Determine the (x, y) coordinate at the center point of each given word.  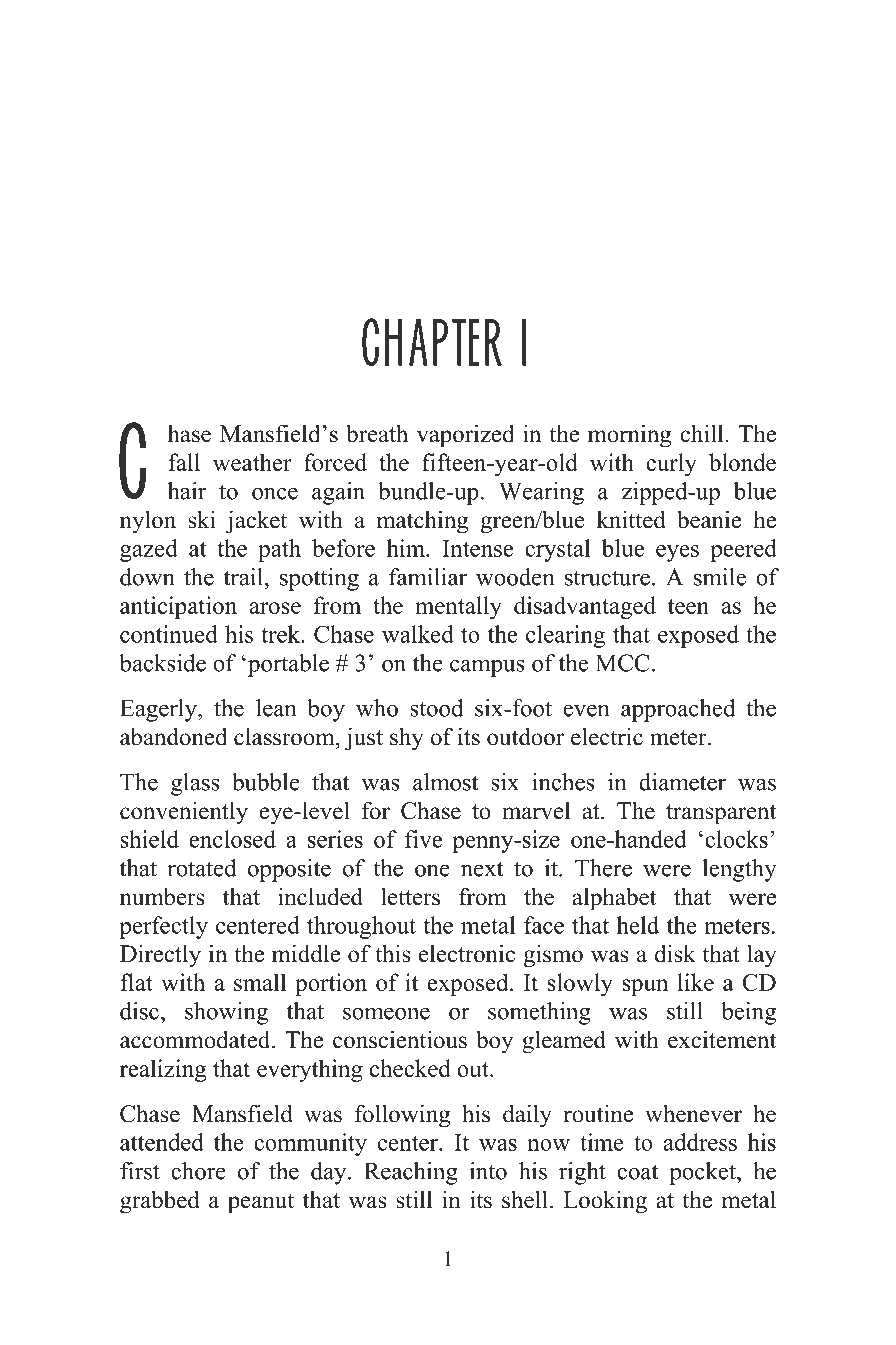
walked (418, 634)
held (638, 925)
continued (169, 634)
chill (701, 433)
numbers (162, 897)
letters (410, 896)
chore (198, 1171)
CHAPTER (432, 342)
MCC (623, 663)
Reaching (411, 1173)
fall (184, 462)
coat (638, 1172)
